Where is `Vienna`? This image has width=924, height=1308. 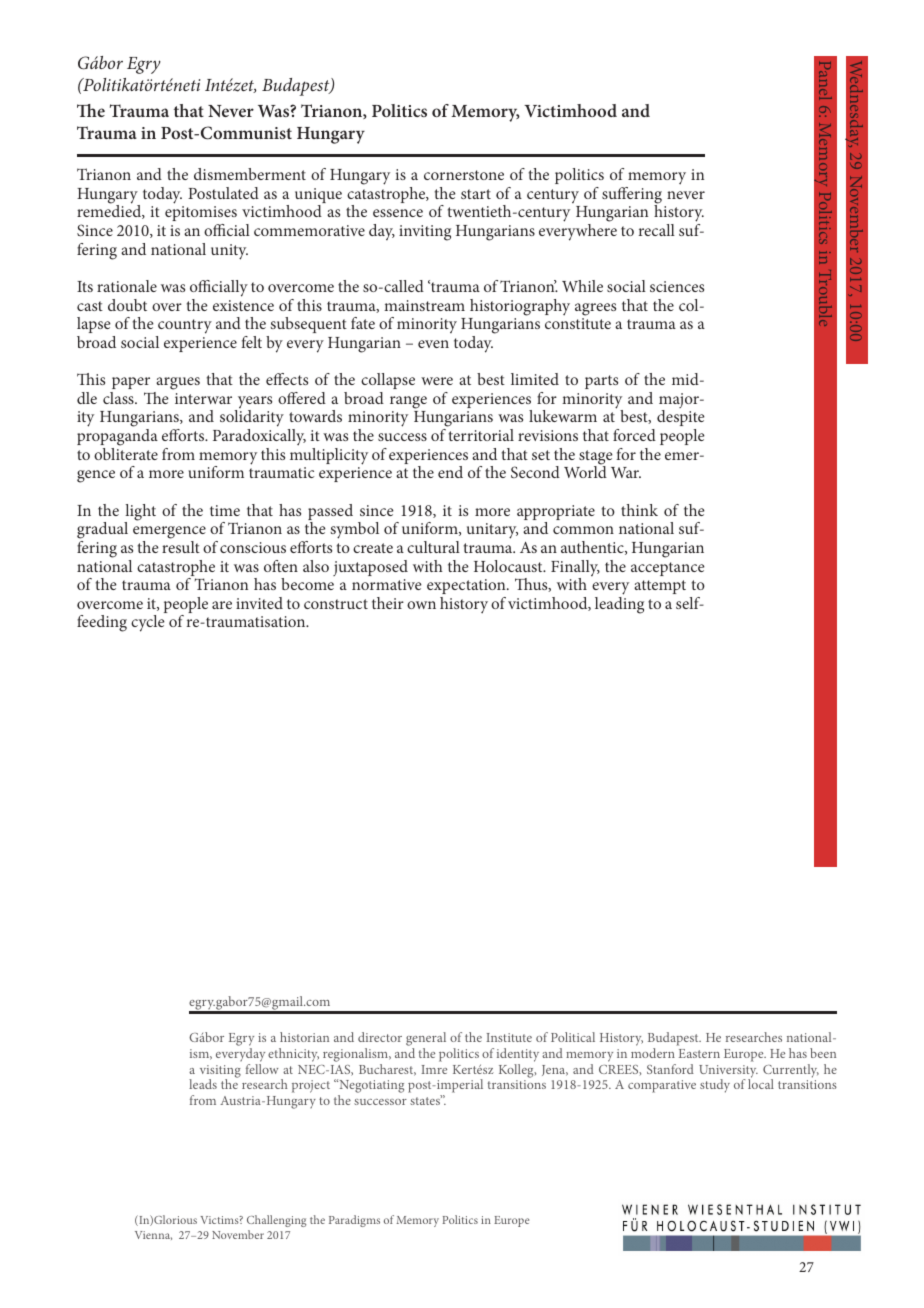 Vienna is located at coordinates (153, 1235).
